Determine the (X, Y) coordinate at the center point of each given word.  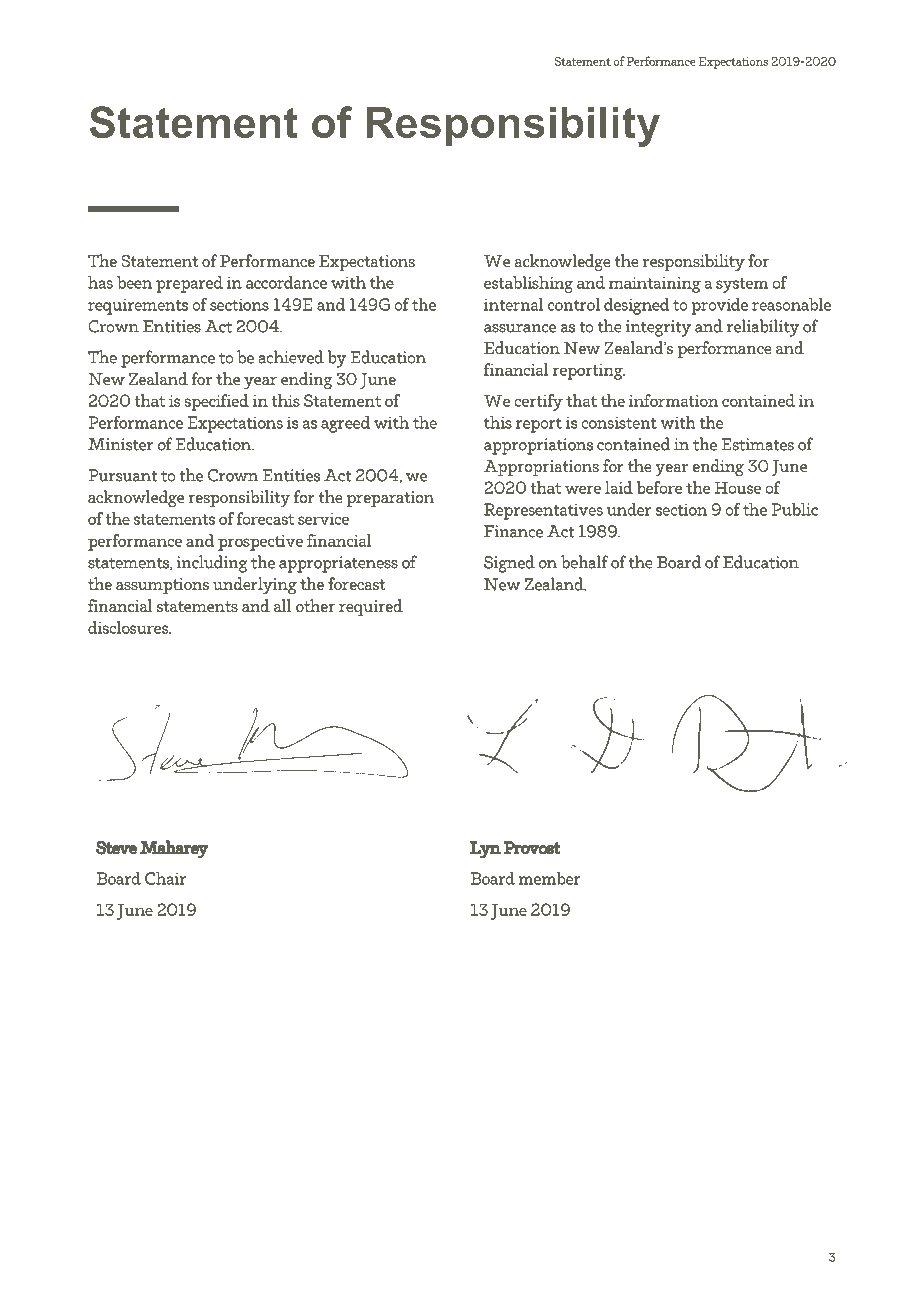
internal (514, 304)
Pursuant (122, 475)
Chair (165, 878)
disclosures (129, 627)
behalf (584, 562)
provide (720, 306)
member (550, 878)
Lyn (485, 850)
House (738, 487)
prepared (189, 284)
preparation (390, 499)
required (371, 607)
